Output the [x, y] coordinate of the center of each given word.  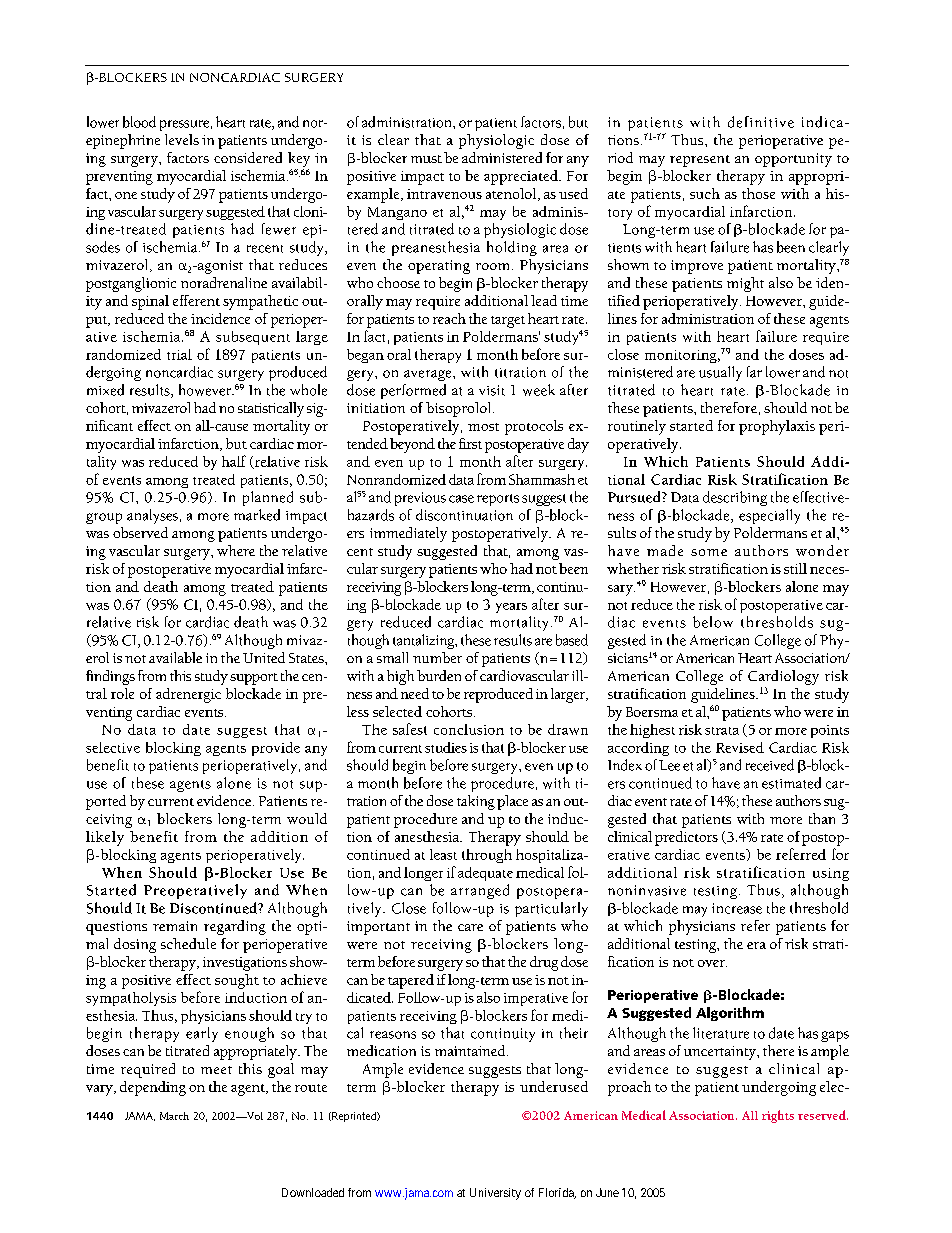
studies [446, 747]
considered [248, 157]
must [426, 159]
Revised [740, 747]
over [712, 963]
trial [179, 354]
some [709, 552]
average [429, 375]
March [174, 1116]
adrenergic [188, 695]
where [236, 550]
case [461, 499]
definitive [761, 122]
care [470, 927]
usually [720, 373]
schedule [188, 943]
